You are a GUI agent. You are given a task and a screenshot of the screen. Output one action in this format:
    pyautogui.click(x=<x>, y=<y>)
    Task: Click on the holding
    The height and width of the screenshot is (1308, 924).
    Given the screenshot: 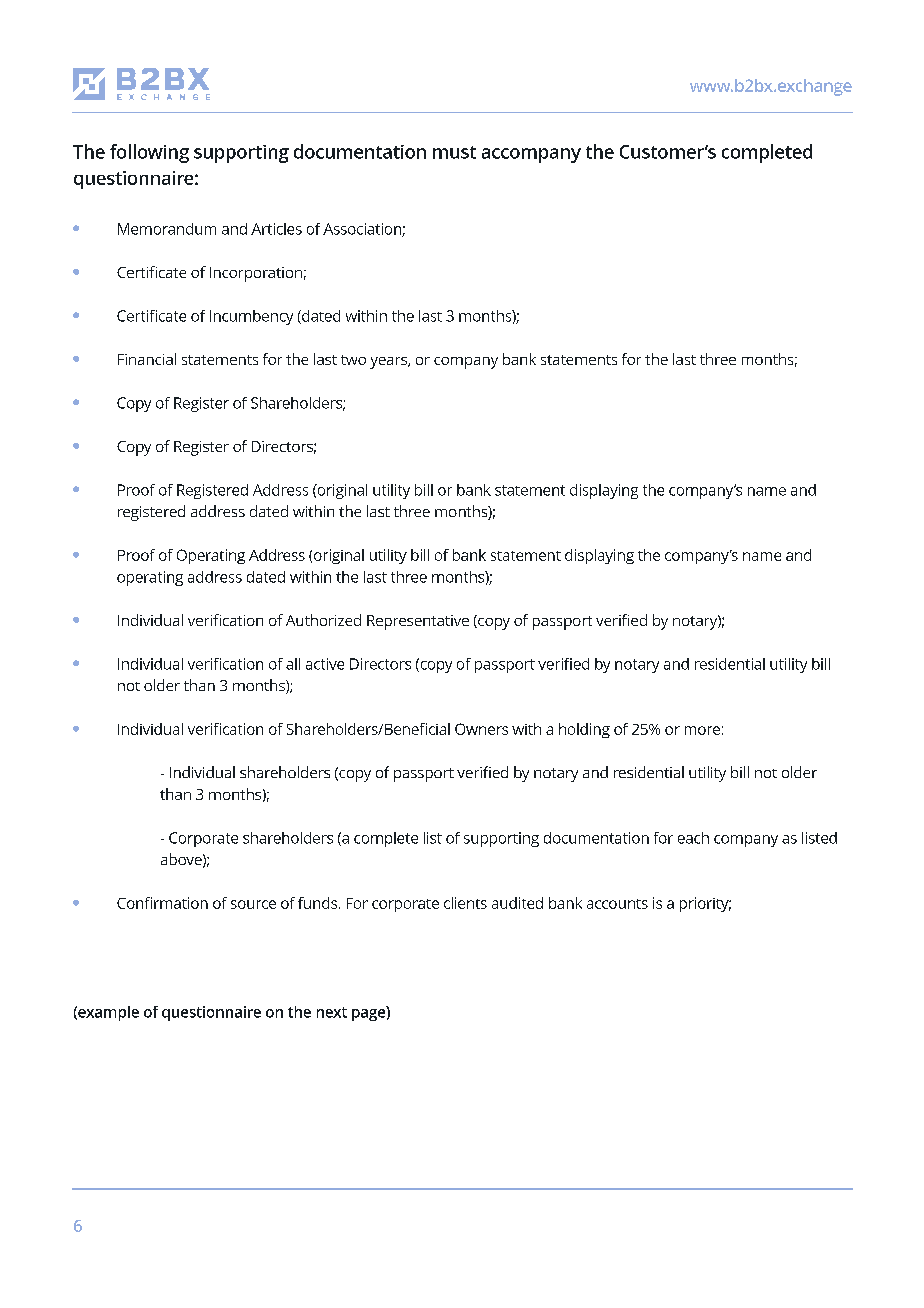 What is the action you would take?
    pyautogui.click(x=584, y=730)
